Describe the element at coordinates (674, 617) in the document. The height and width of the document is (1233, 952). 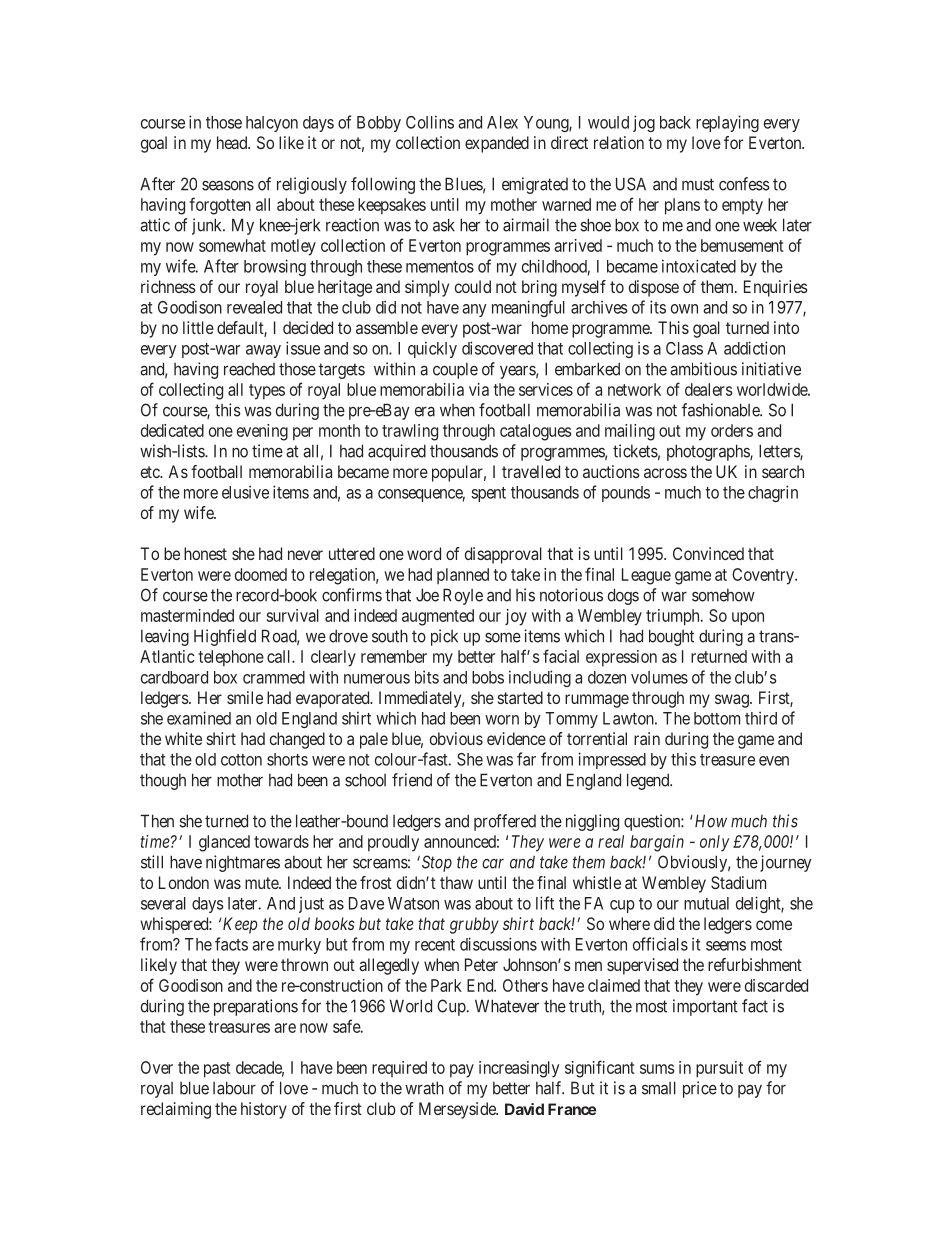
I see `triumph` at that location.
